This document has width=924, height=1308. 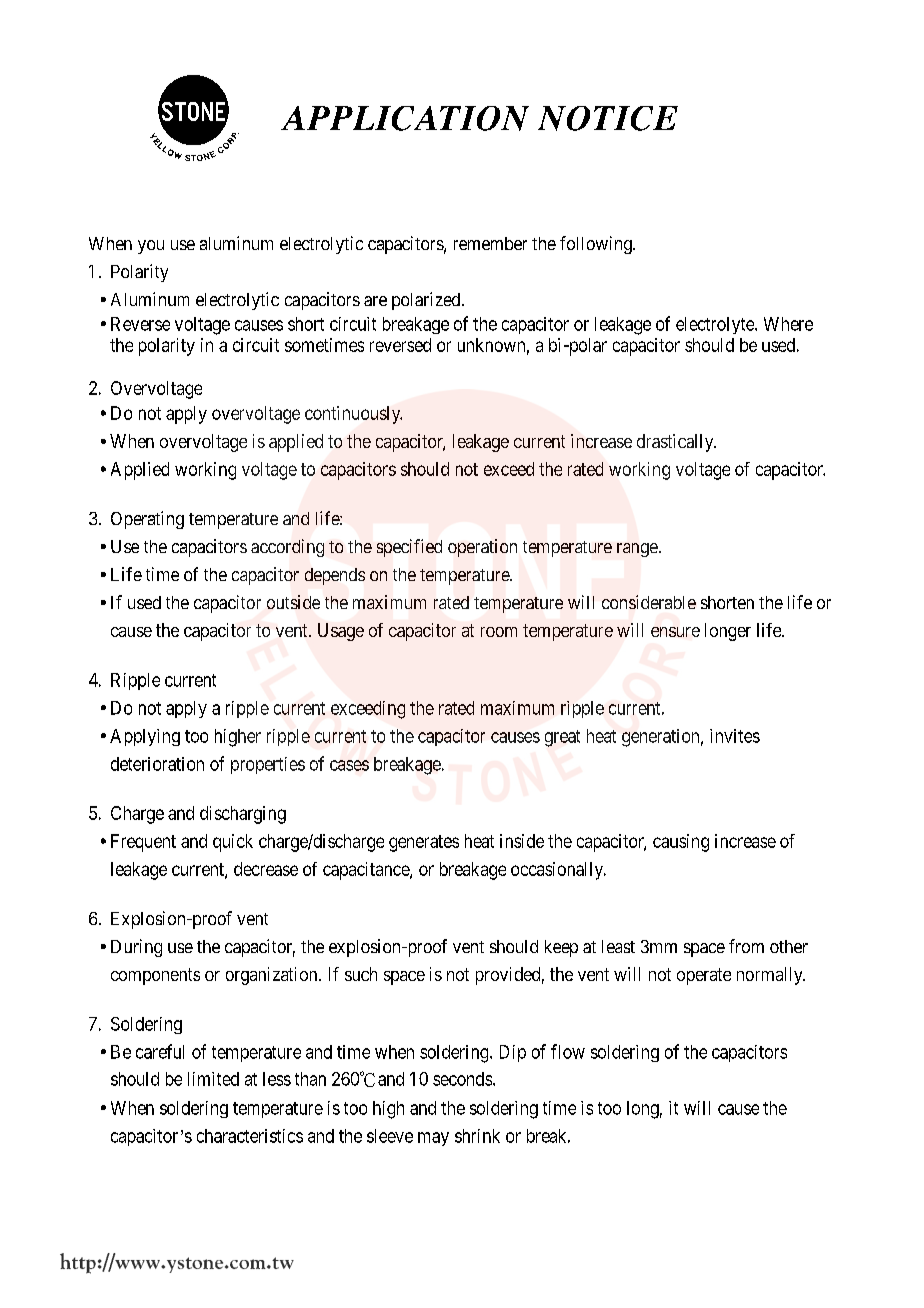 I want to click on you, so click(x=151, y=247).
